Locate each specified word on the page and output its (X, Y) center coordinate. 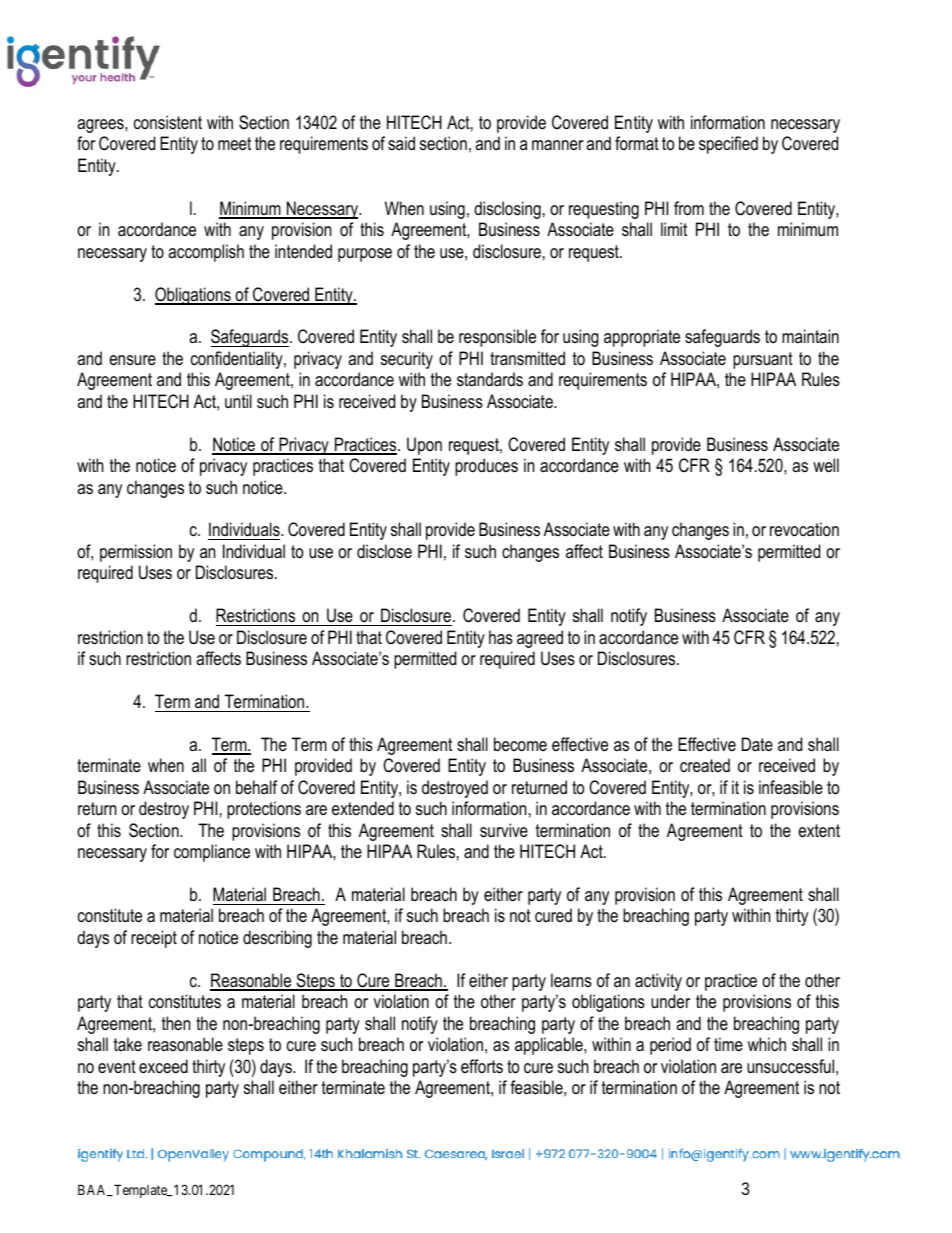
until (238, 401)
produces (486, 467)
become (520, 744)
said (401, 143)
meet (234, 143)
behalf (256, 787)
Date (757, 744)
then (176, 1023)
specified (728, 145)
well (826, 465)
